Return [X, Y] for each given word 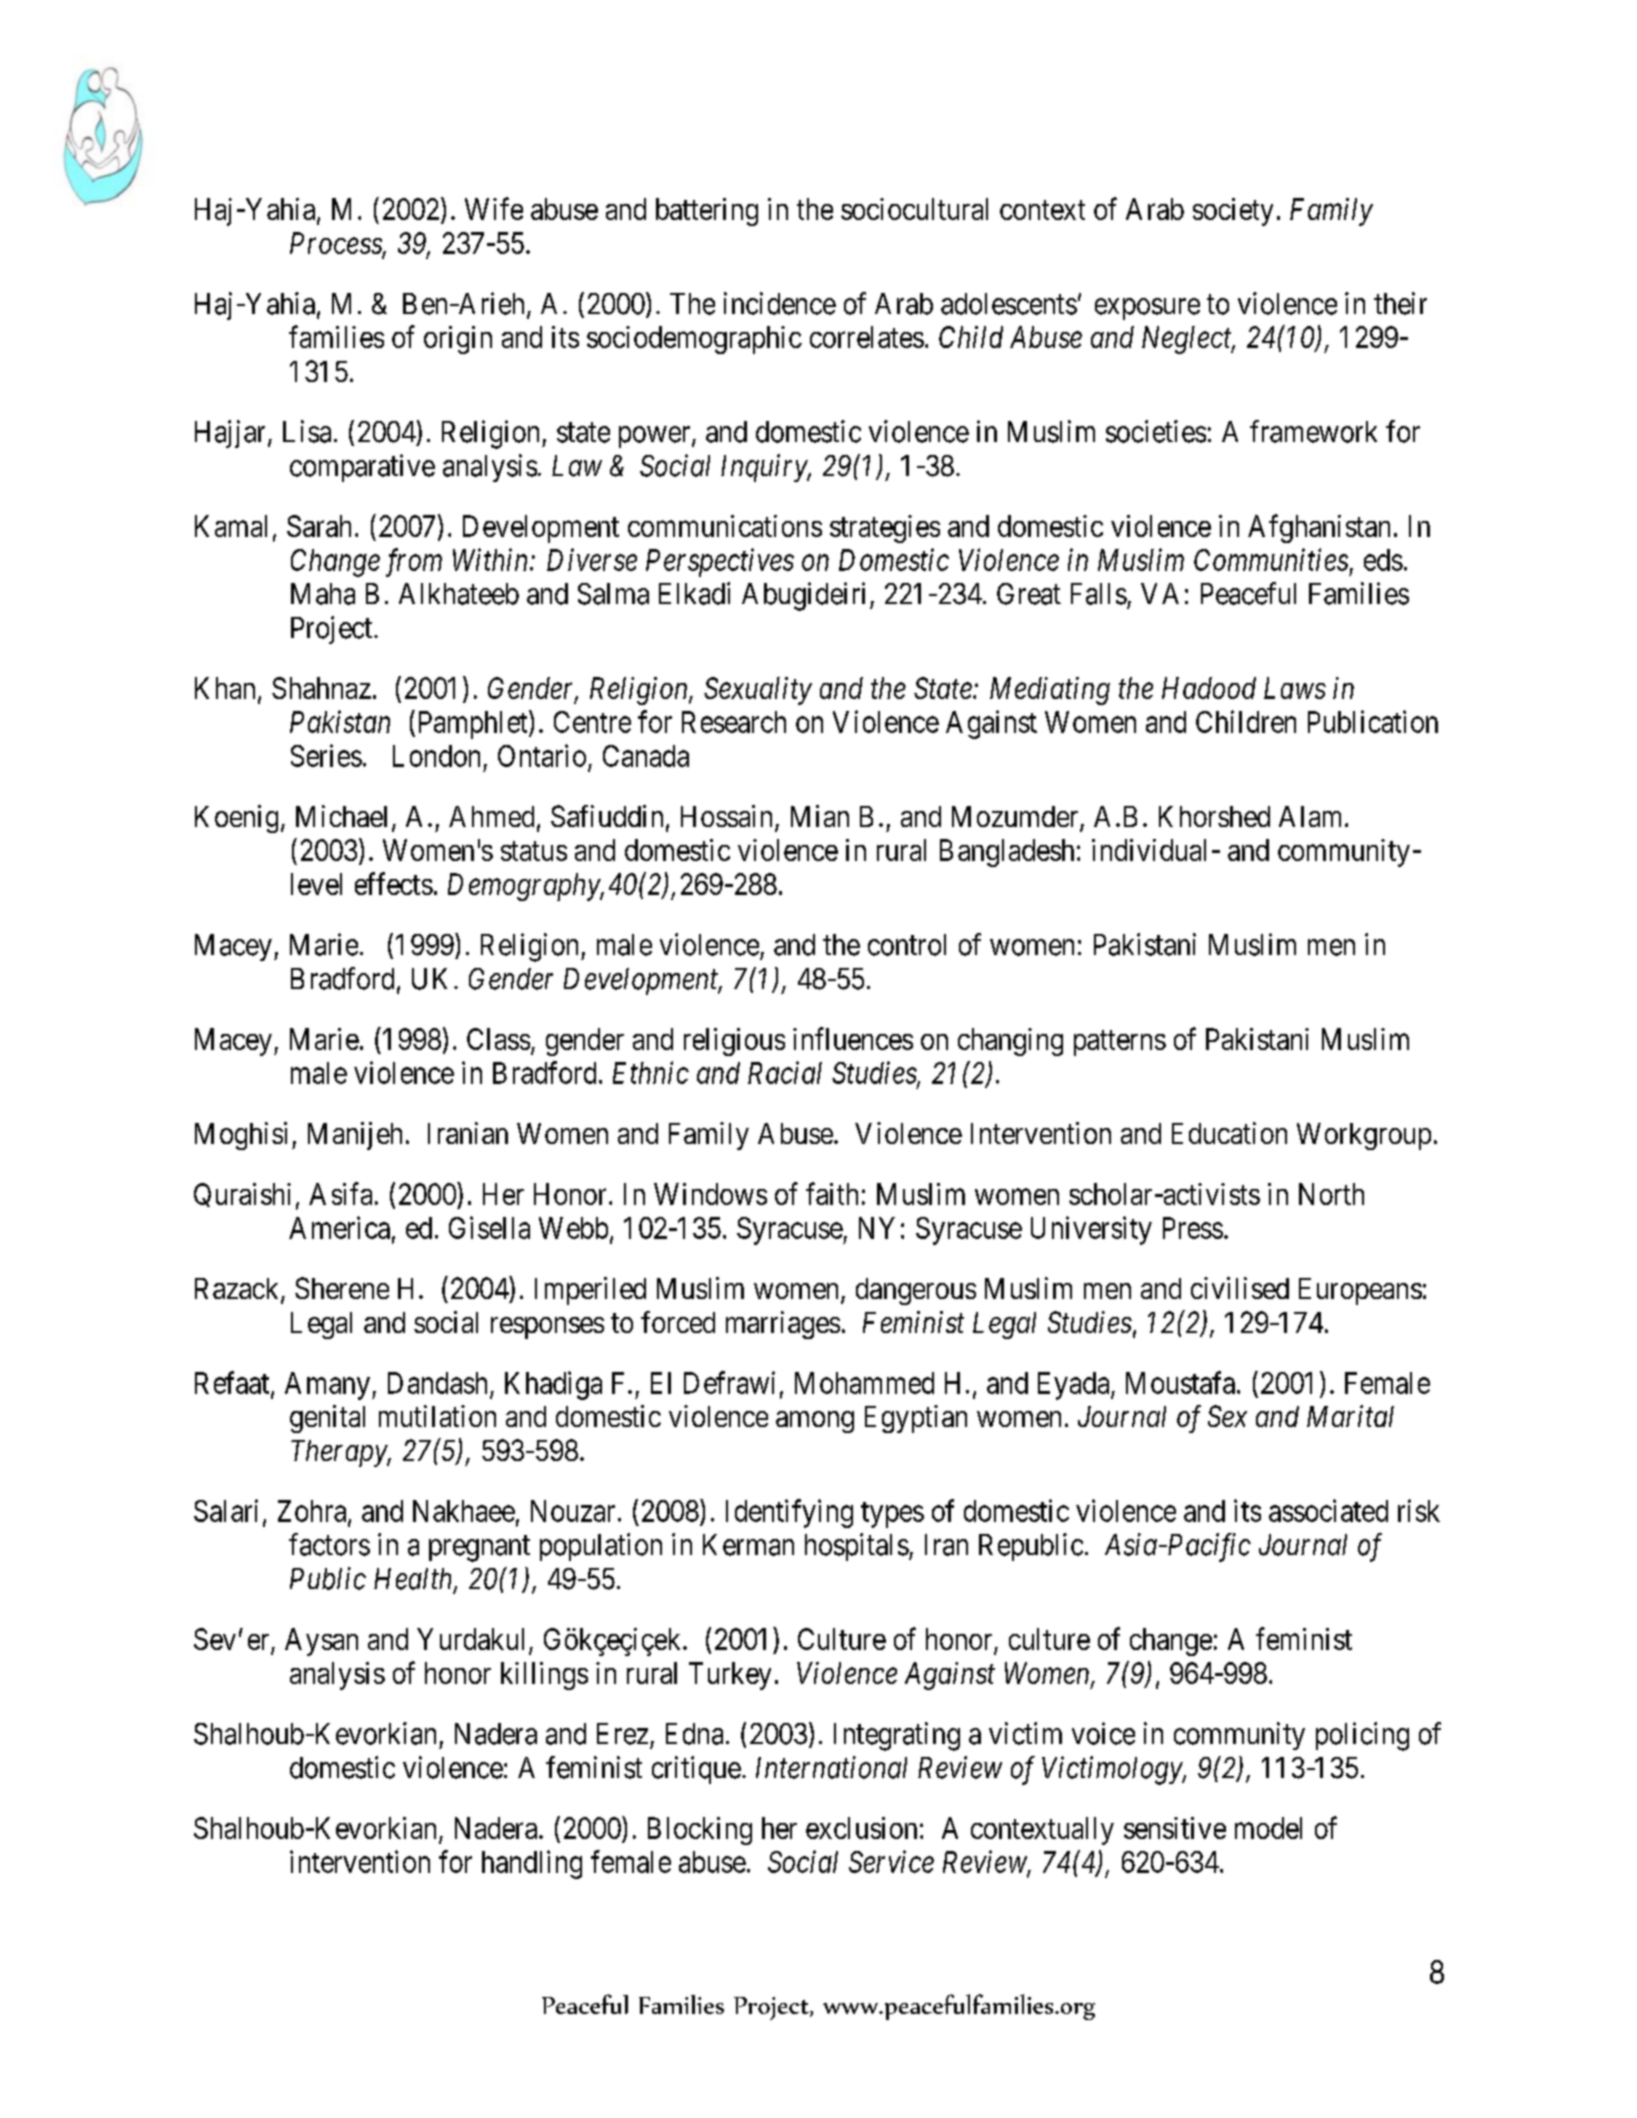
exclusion [861, 1828]
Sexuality [758, 691]
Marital [1350, 1416]
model [1268, 1828]
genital [327, 1419]
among [815, 1422]
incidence [780, 303]
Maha [323, 594]
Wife [494, 208]
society [1233, 212]
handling [532, 1864]
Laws [1295, 688]
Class [498, 1039]
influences [853, 1038]
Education [1229, 1133]
